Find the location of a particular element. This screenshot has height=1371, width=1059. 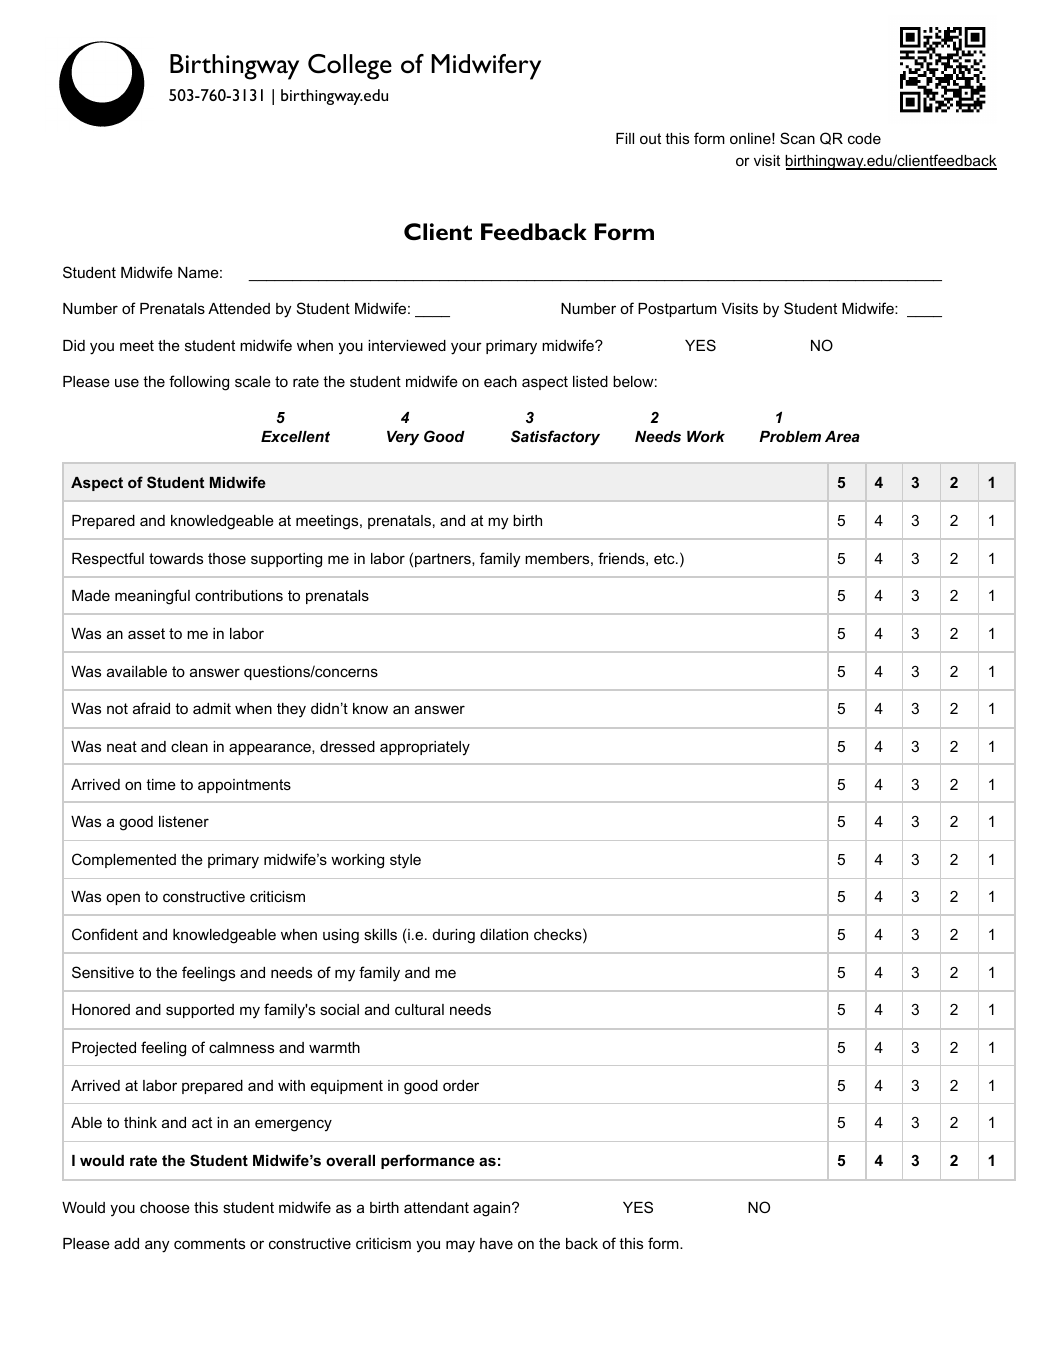

again is located at coordinates (491, 1209).
